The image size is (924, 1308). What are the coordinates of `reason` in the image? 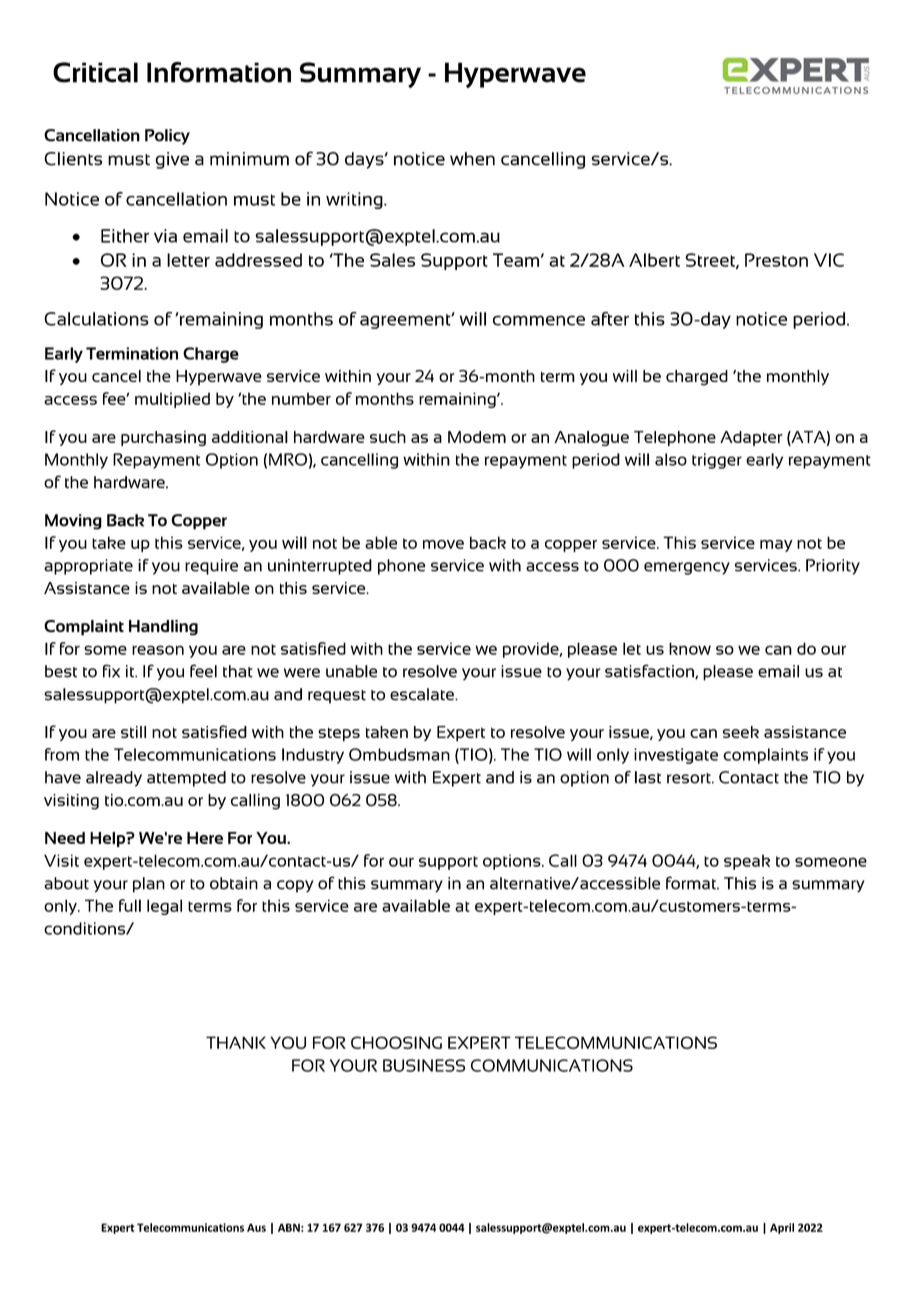 It's located at (158, 650).
